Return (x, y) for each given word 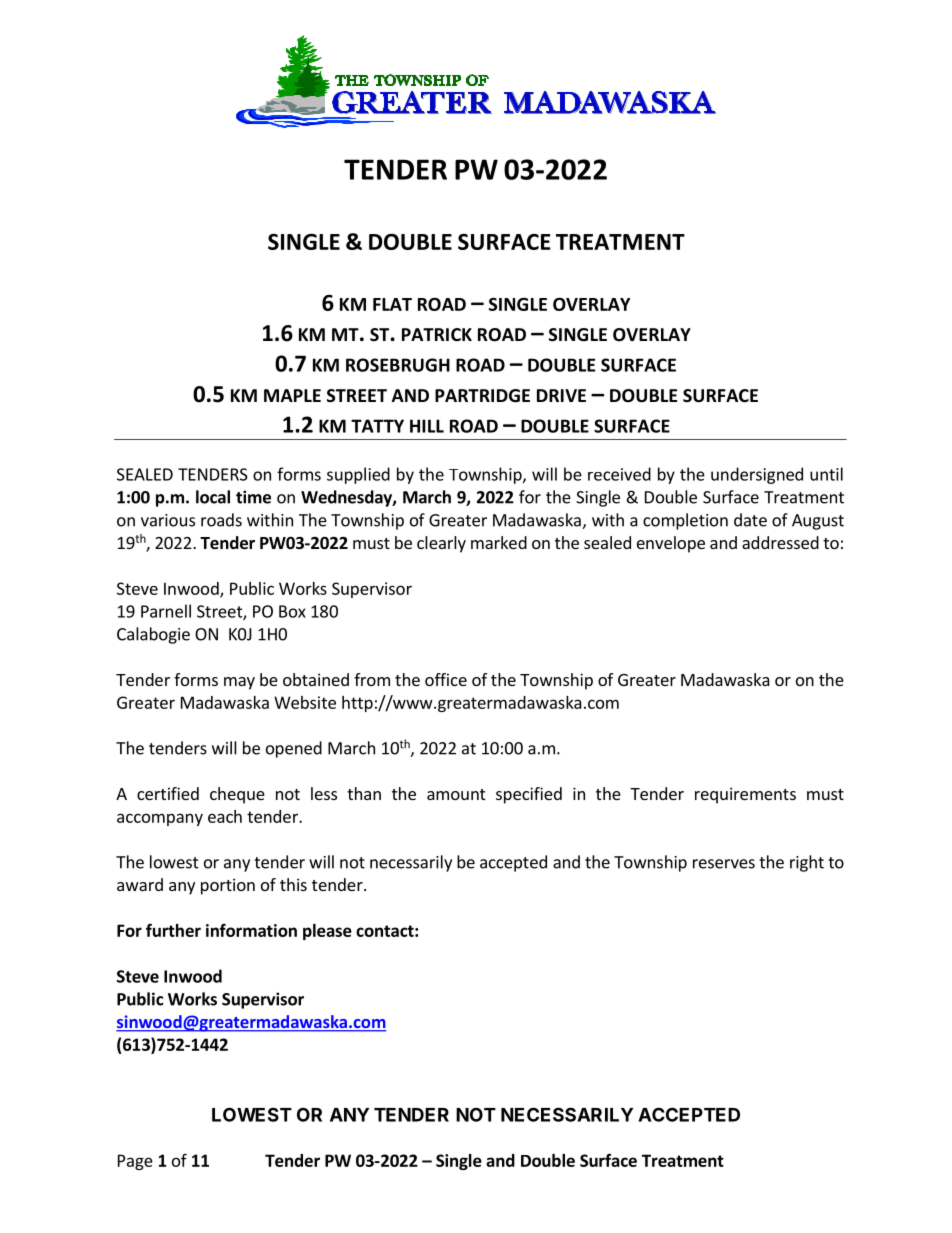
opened (294, 749)
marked (499, 542)
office (446, 679)
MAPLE (292, 395)
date (750, 520)
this (293, 884)
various (168, 520)
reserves (724, 864)
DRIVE (561, 395)
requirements (745, 795)
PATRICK (437, 334)
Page (135, 1162)
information (251, 930)
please (327, 932)
